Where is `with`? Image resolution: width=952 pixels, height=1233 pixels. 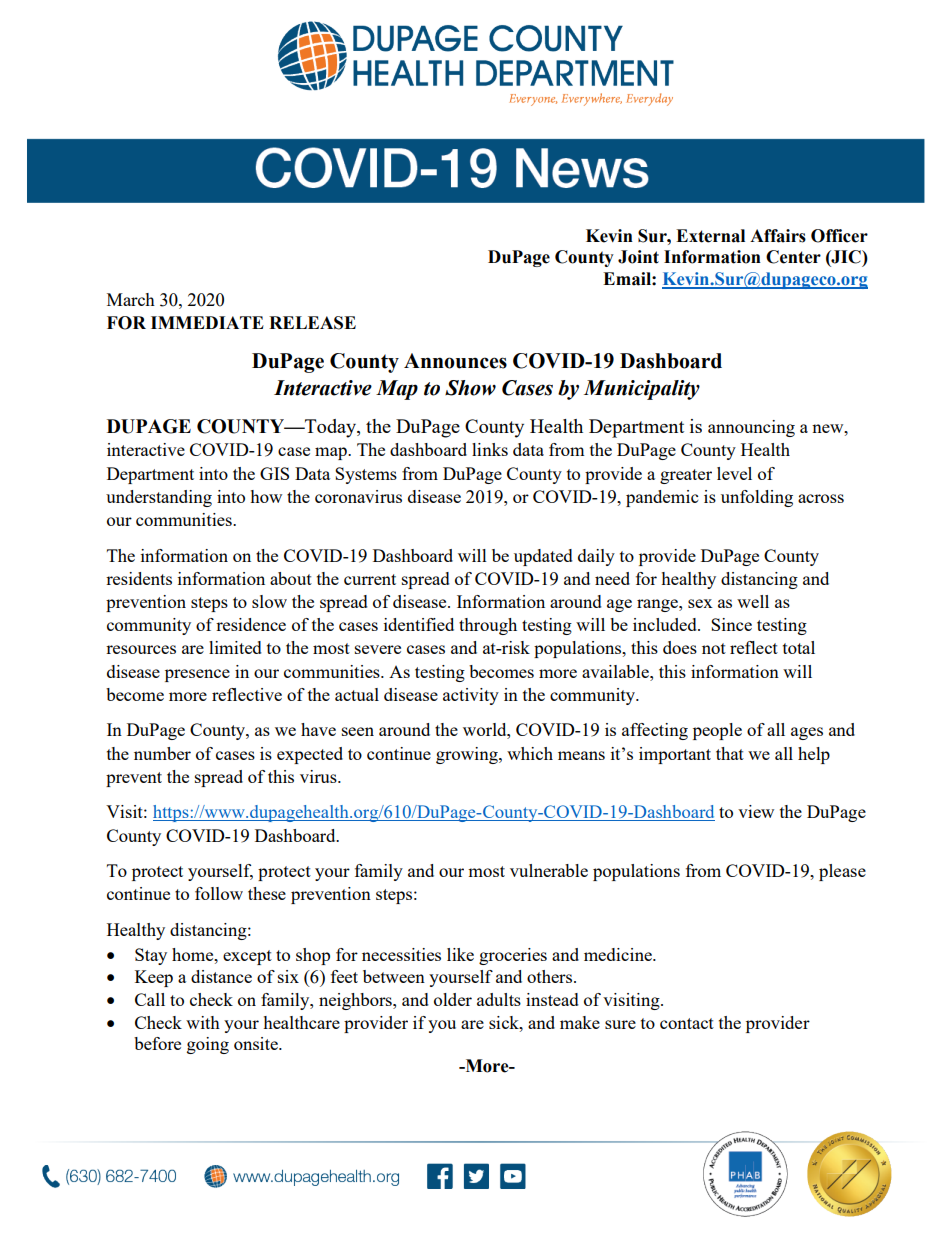
with is located at coordinates (203, 1022).
